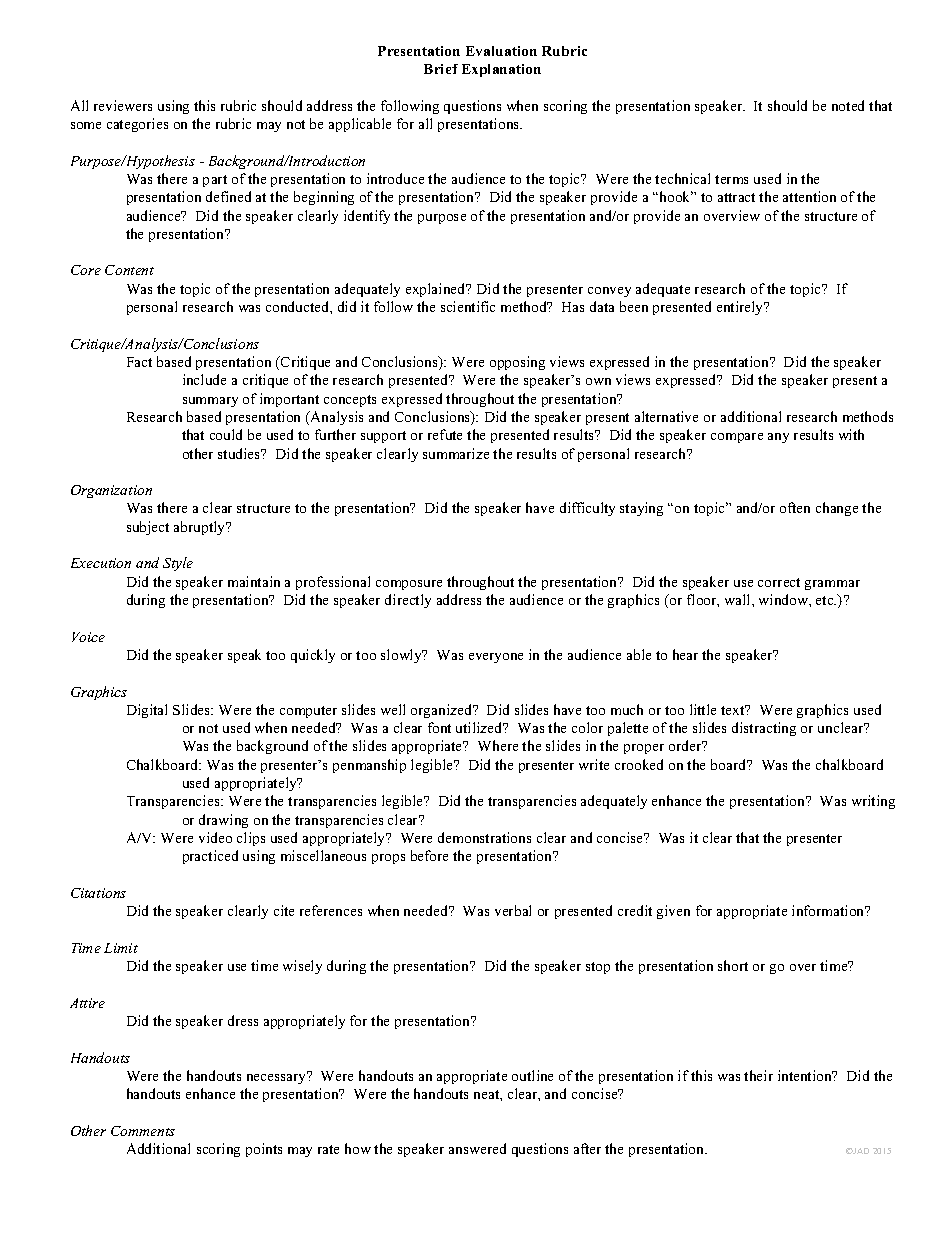 Image resolution: width=952 pixels, height=1233 pixels. Describe the element at coordinates (480, 727) in the page. I see `utilized` at that location.
